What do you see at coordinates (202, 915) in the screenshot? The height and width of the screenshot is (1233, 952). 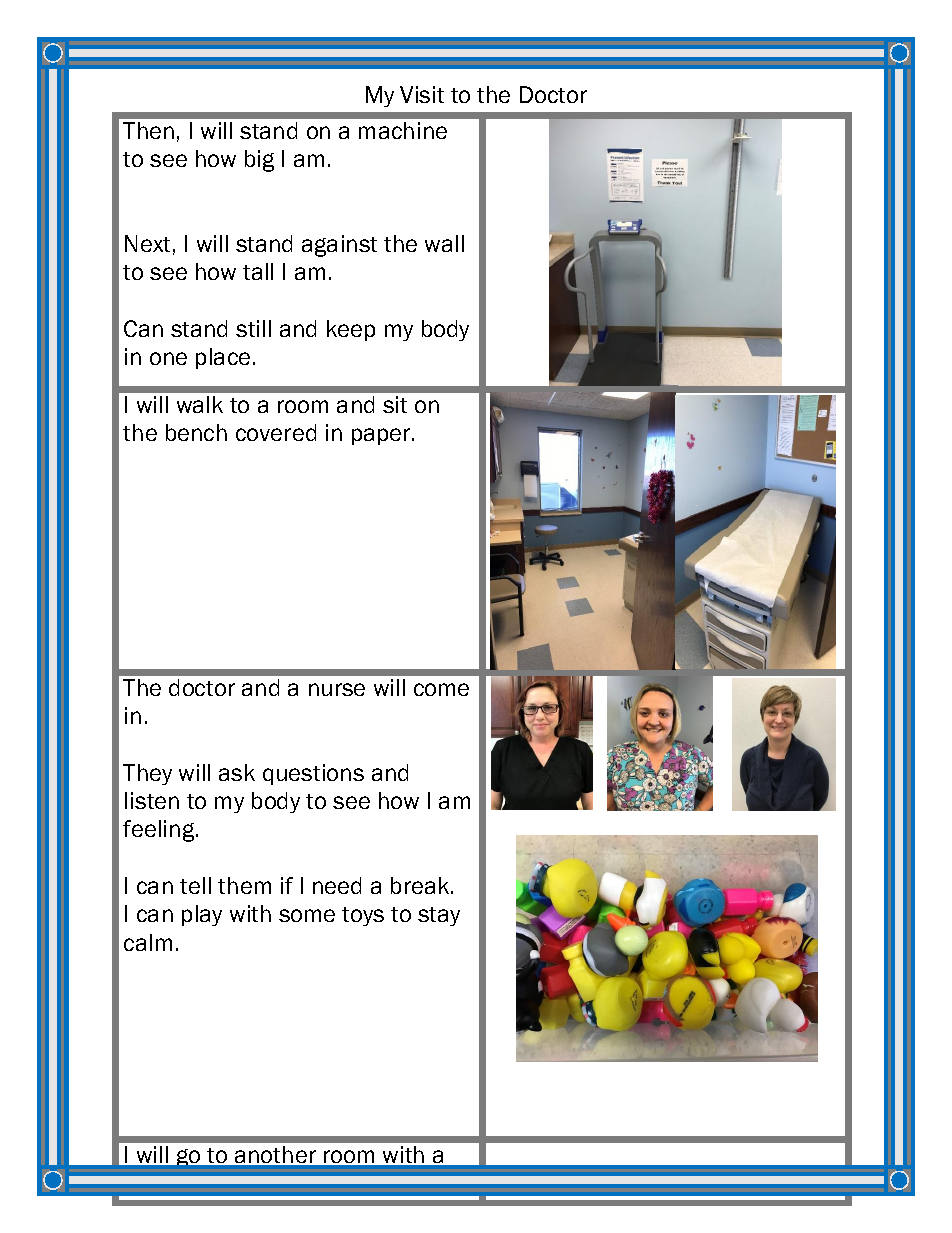 I see `play` at bounding box center [202, 915].
